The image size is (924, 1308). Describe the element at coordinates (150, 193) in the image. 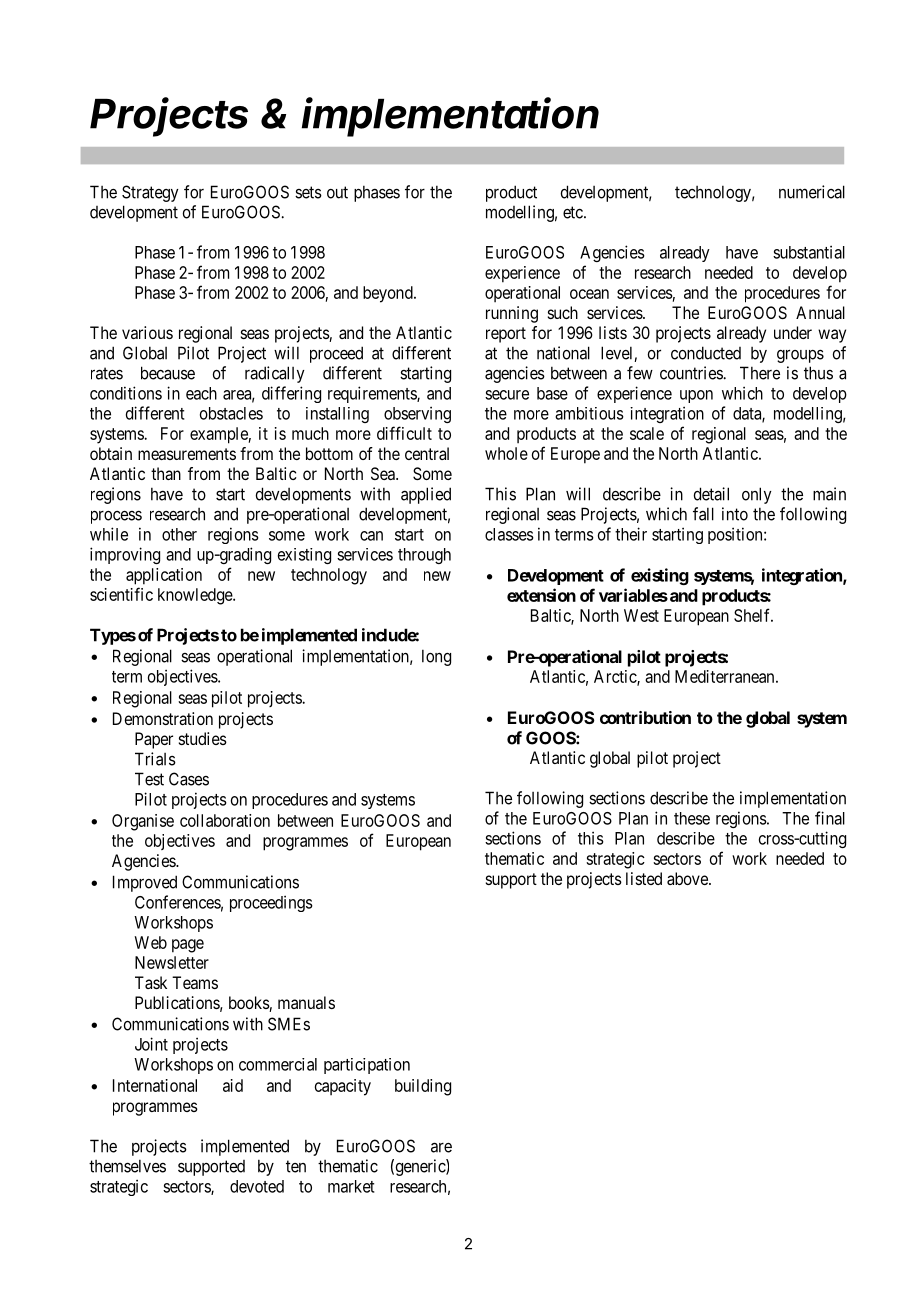

I see `Strategy` at that location.
